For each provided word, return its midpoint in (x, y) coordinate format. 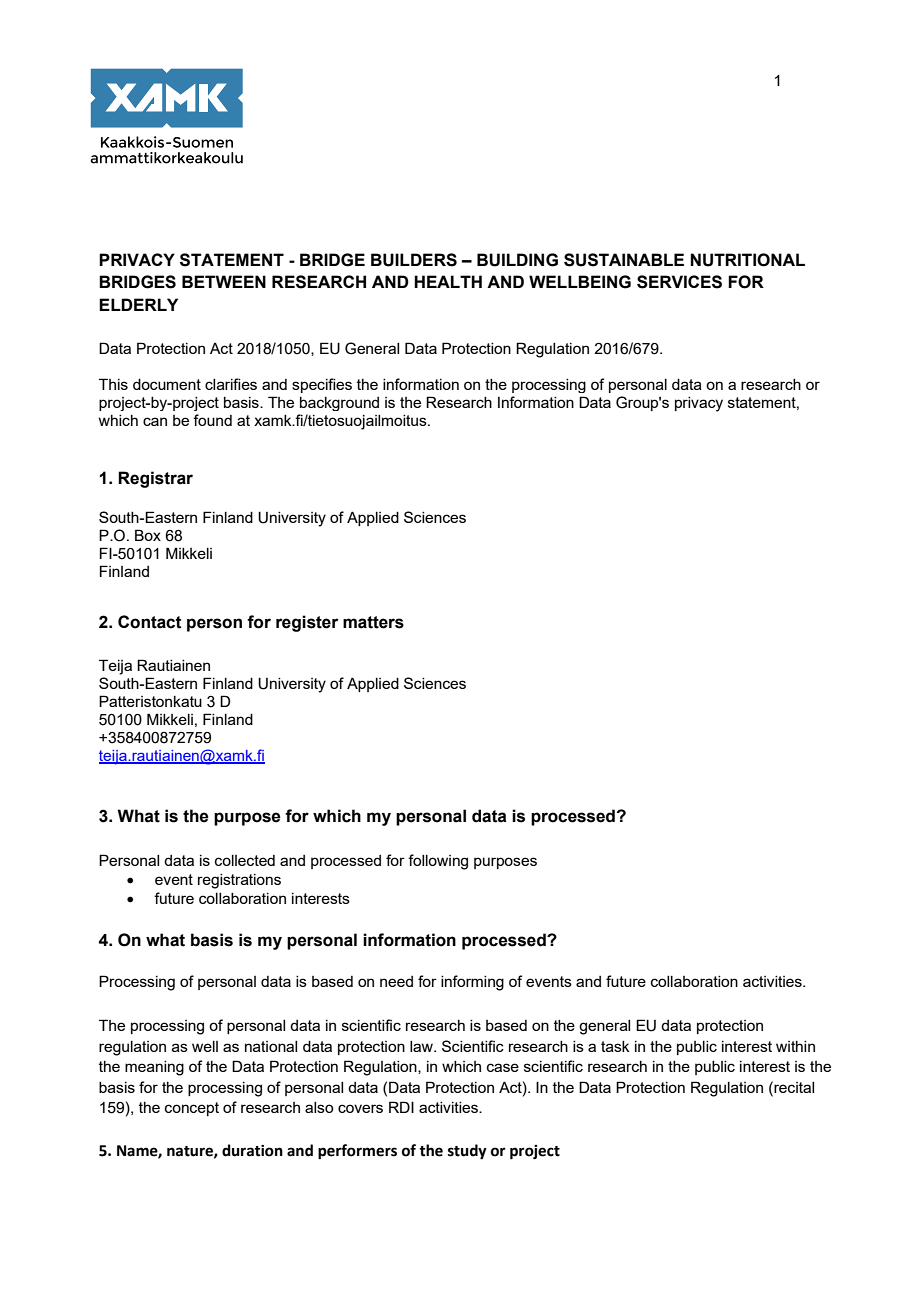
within (795, 1046)
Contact (150, 622)
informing (472, 983)
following (438, 862)
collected (245, 860)
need (396, 981)
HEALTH (448, 281)
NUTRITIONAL (747, 260)
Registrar (155, 479)
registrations (239, 881)
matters (373, 622)
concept (192, 1109)
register (307, 623)
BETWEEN (224, 281)
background (339, 404)
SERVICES (679, 282)
